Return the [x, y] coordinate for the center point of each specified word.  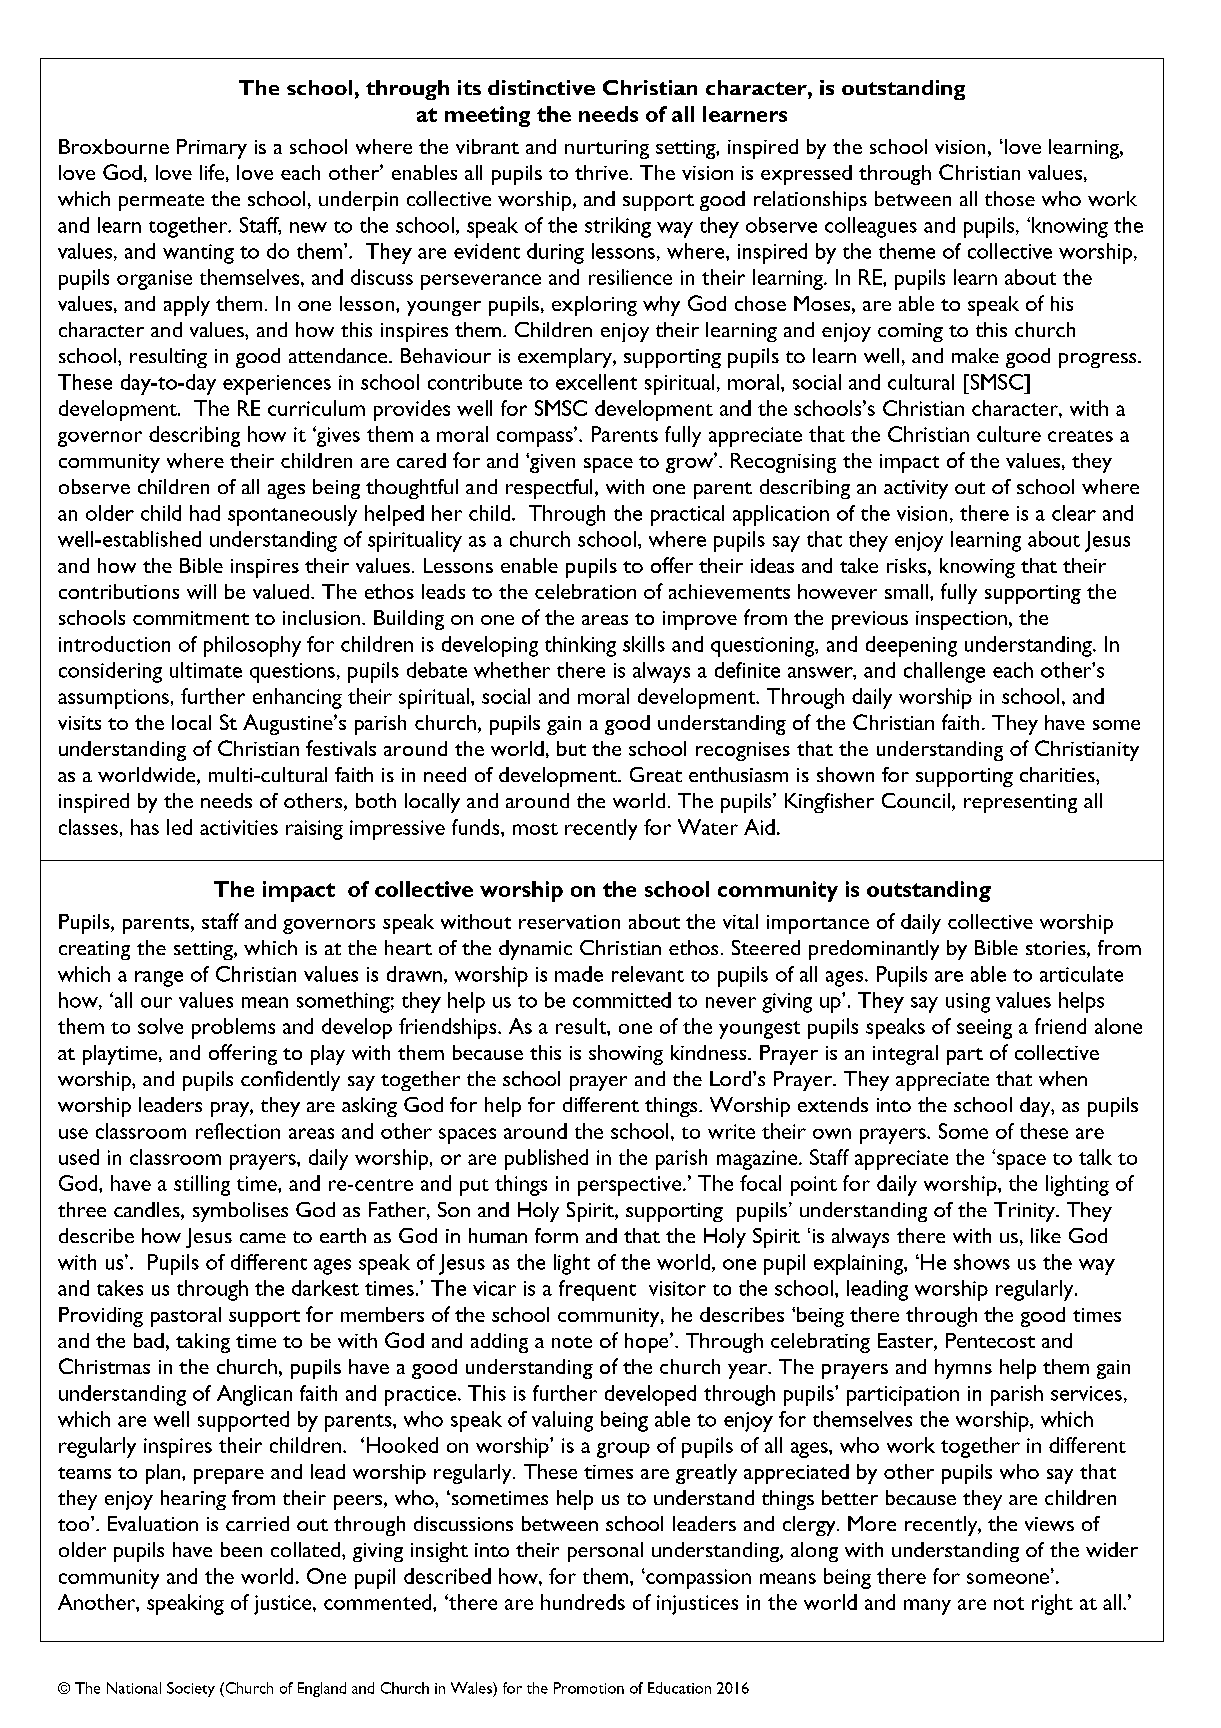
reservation [569, 922]
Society [191, 1689]
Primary [212, 149]
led [179, 827]
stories [1057, 949]
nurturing [607, 149]
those [1010, 198]
